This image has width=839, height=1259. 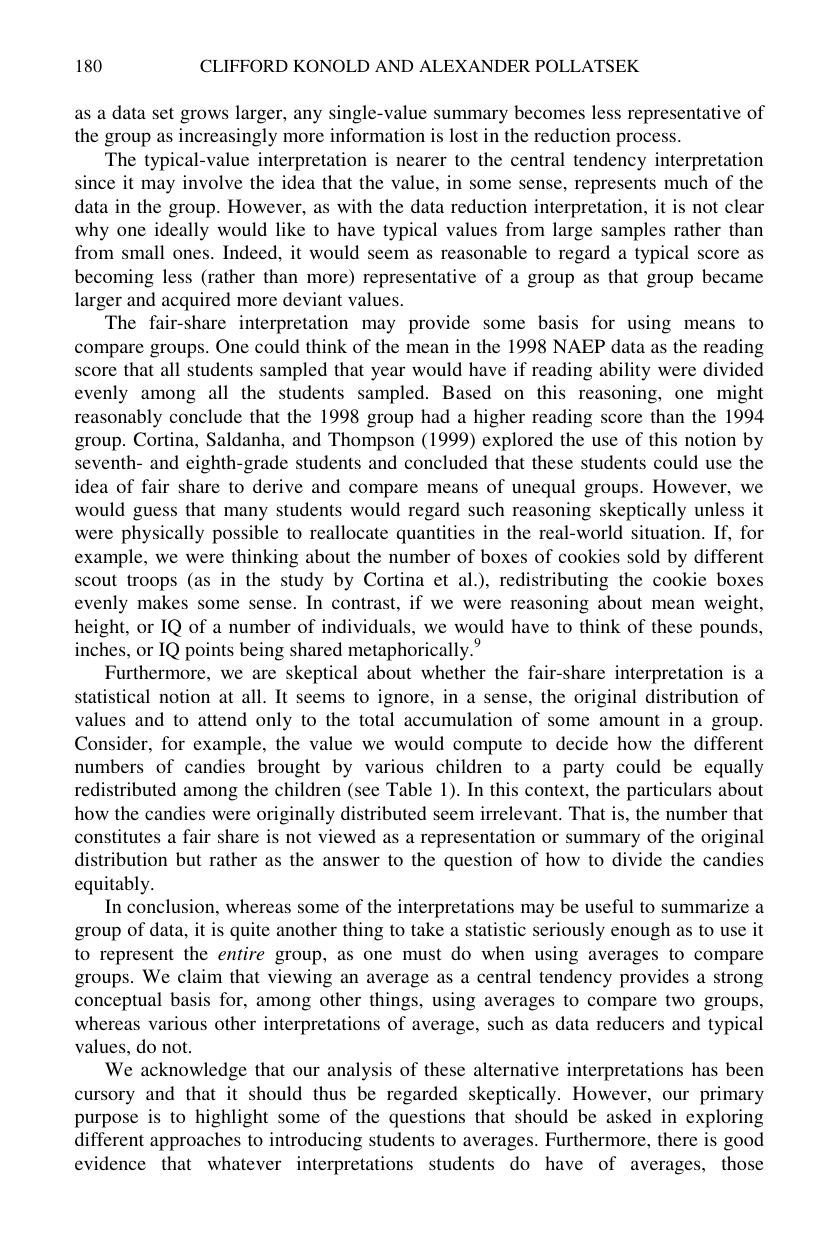 What do you see at coordinates (118, 836) in the image?
I see `constitutes` at bounding box center [118, 836].
